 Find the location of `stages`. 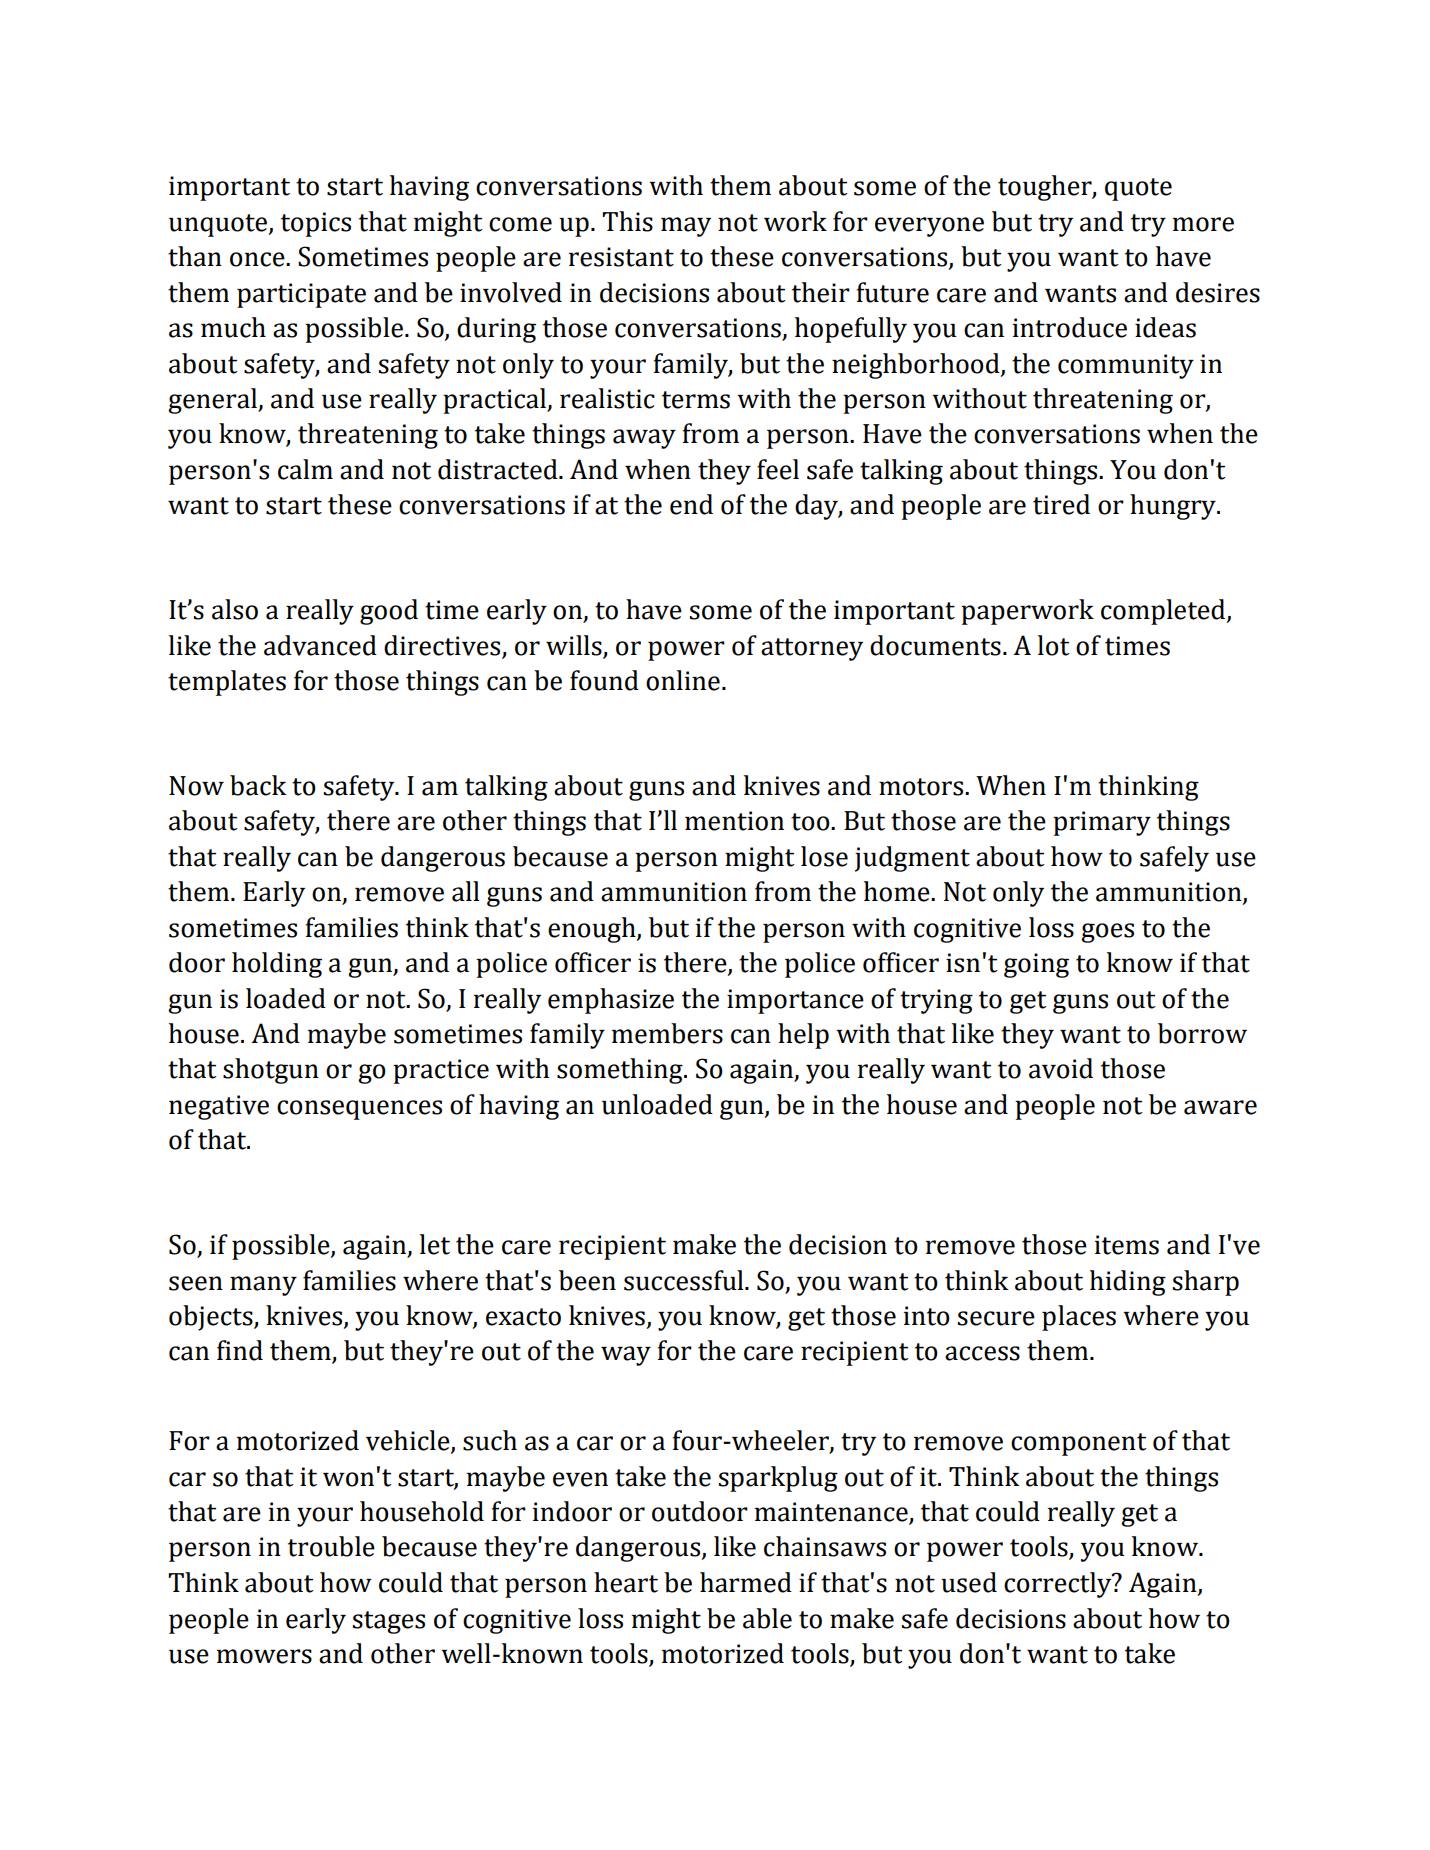

stages is located at coordinates (389, 1622).
